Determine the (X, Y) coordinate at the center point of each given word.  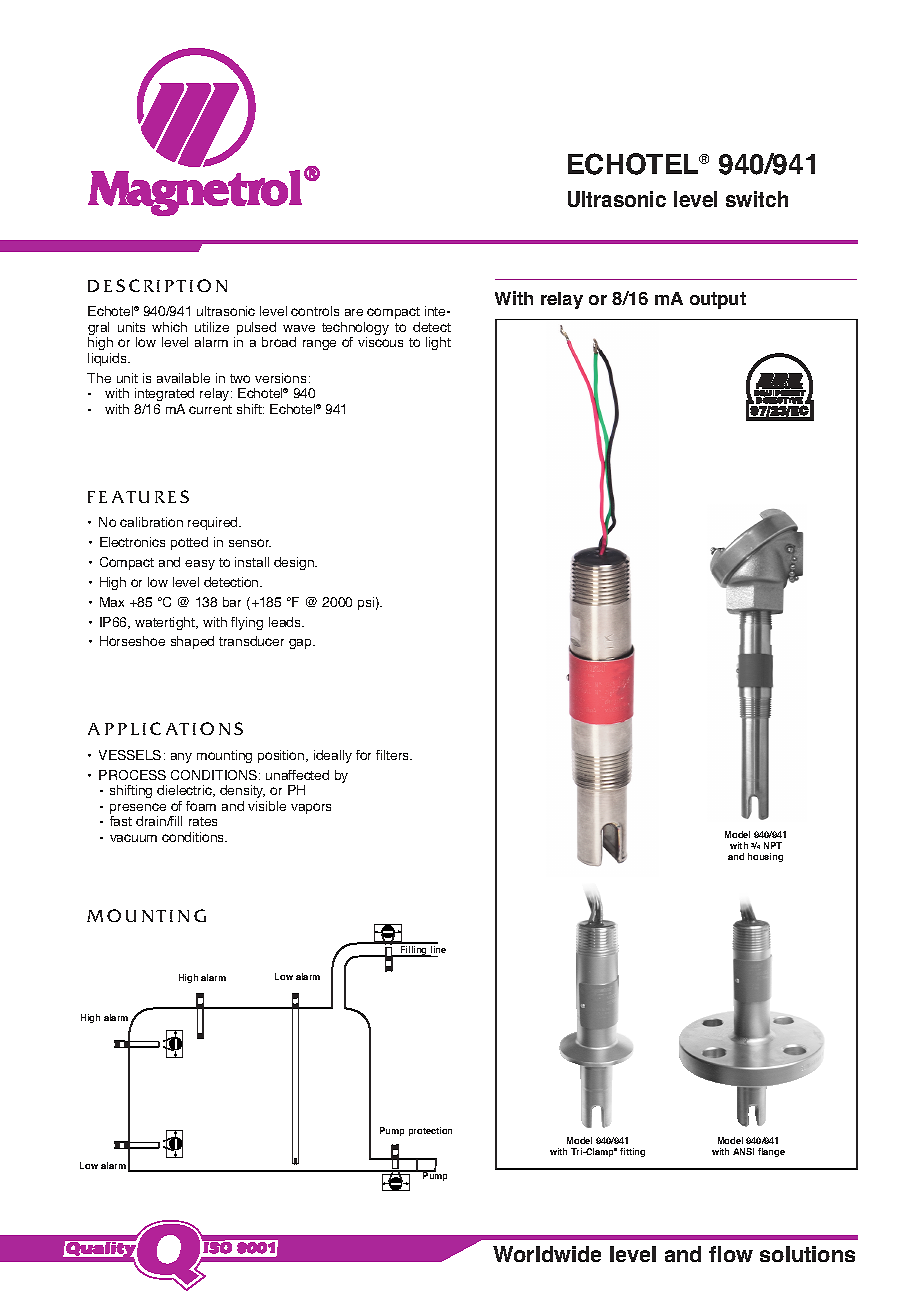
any (181, 758)
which (169, 327)
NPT (773, 845)
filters (394, 755)
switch (757, 199)
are (354, 312)
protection (430, 1131)
